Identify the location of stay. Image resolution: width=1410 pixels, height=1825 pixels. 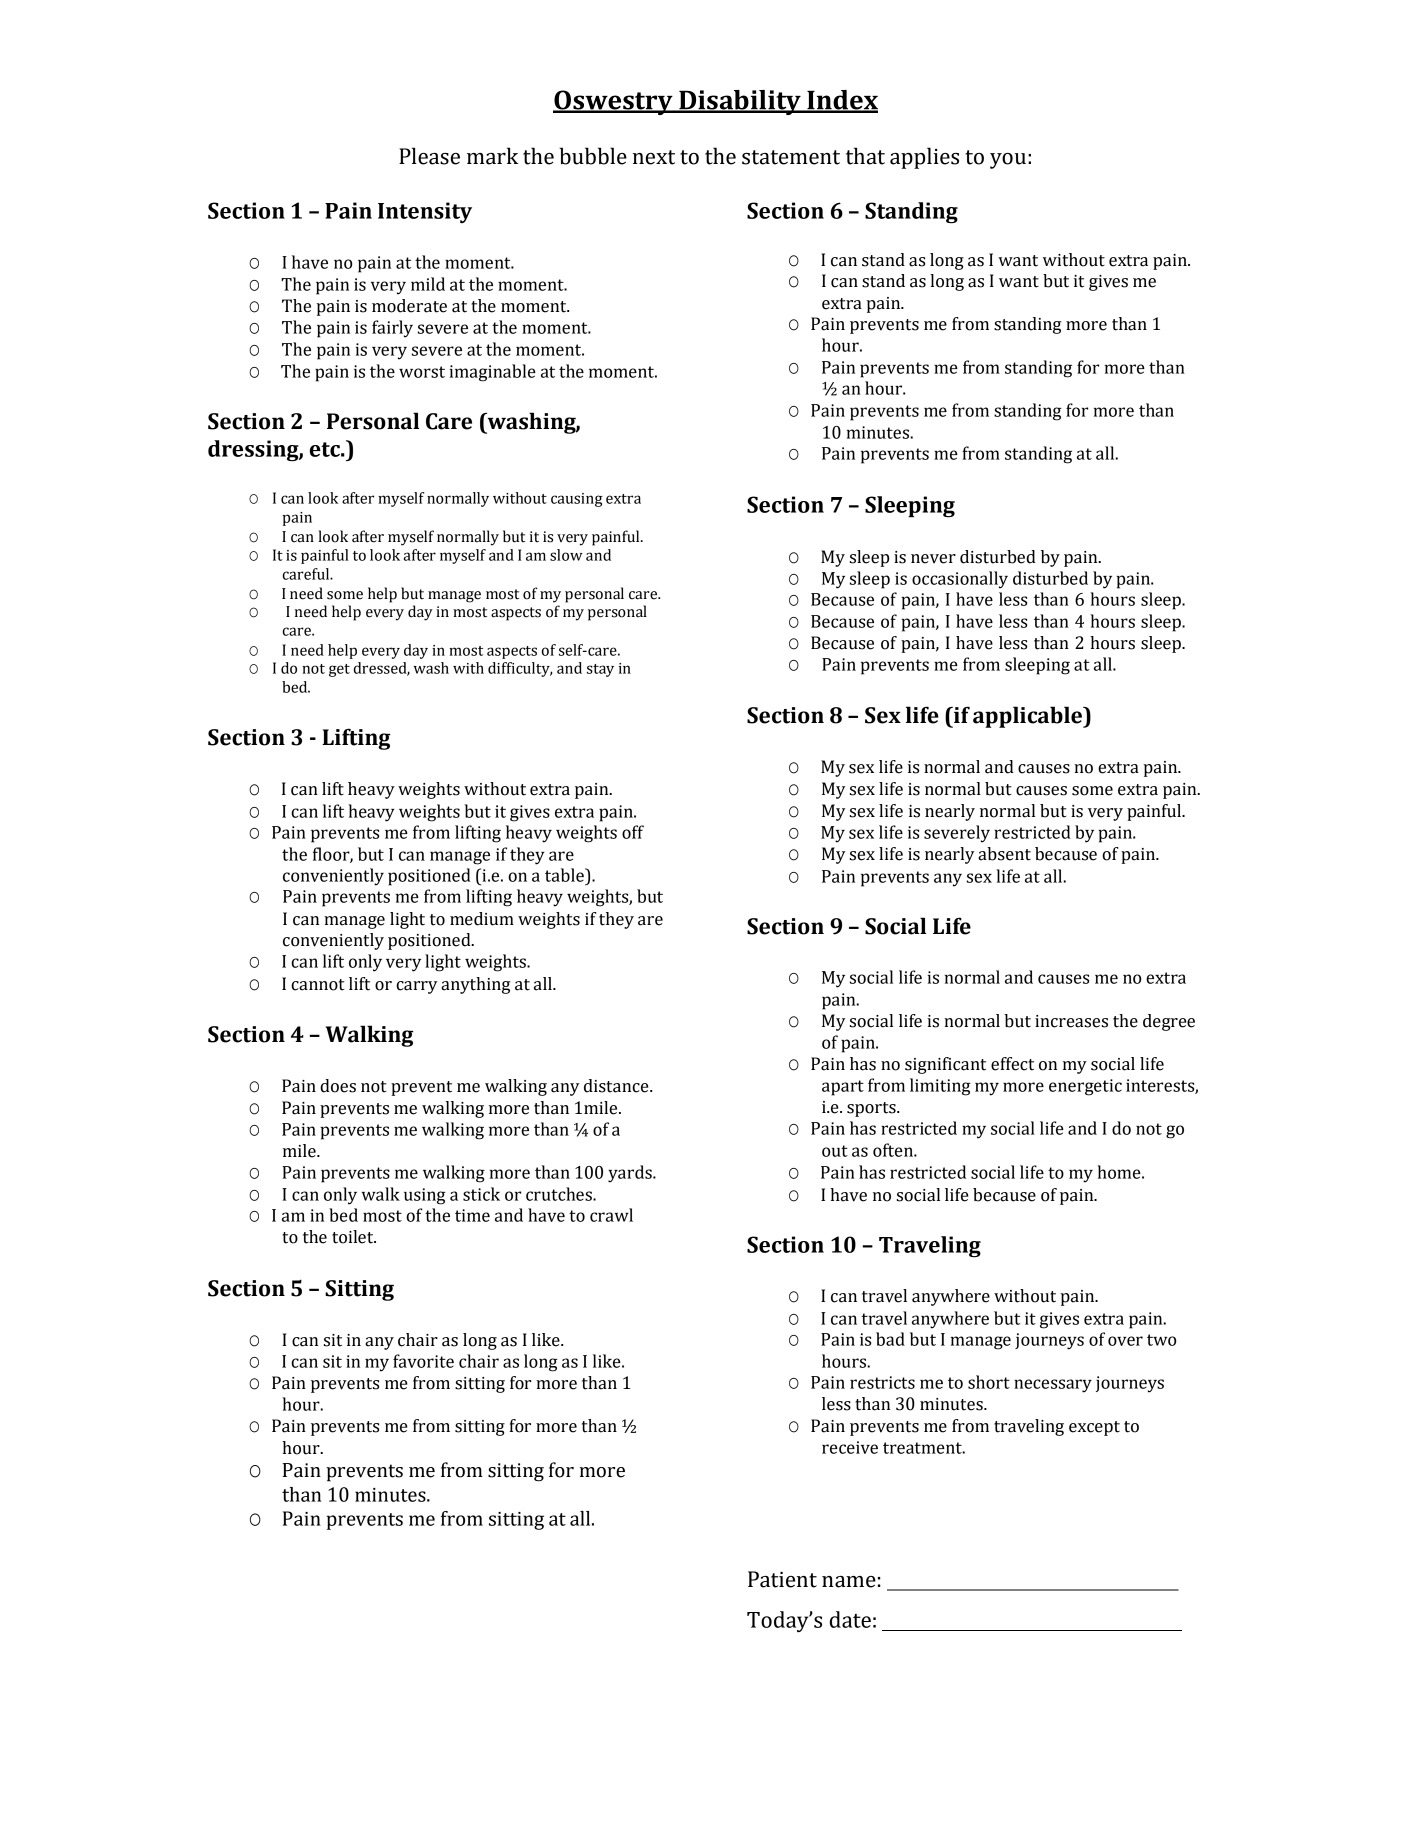
(600, 670).
